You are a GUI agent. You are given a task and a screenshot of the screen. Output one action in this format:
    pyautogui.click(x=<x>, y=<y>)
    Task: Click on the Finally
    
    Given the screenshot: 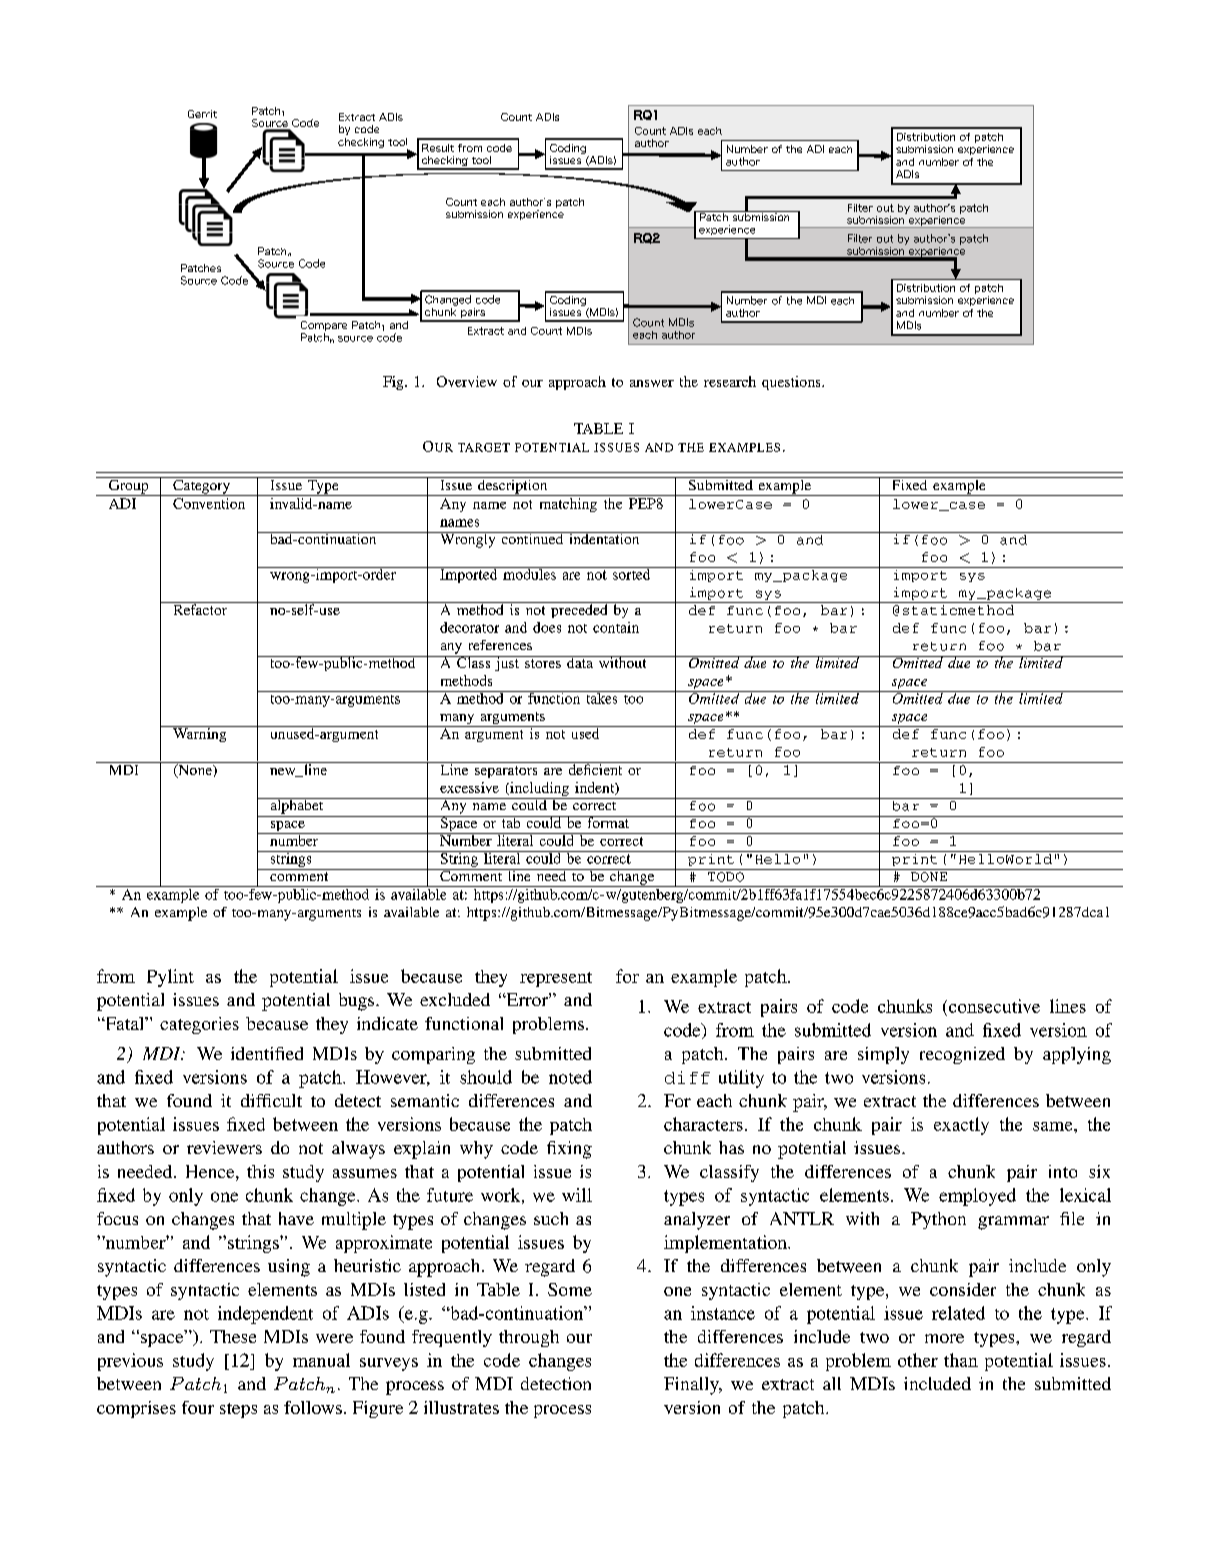 What is the action you would take?
    pyautogui.click(x=692, y=1386)
